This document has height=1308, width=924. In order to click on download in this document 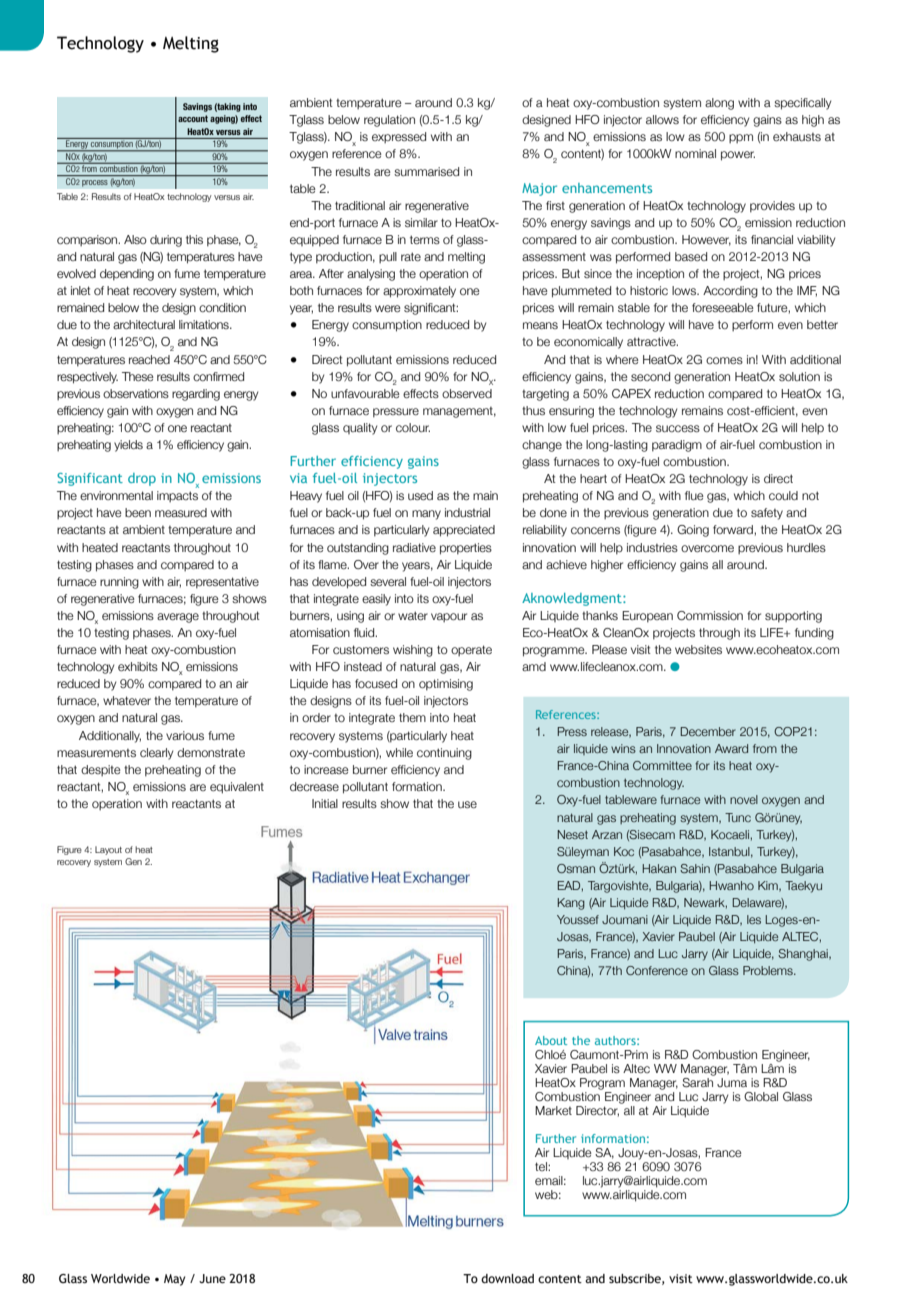, I will do `click(507, 1278)`.
